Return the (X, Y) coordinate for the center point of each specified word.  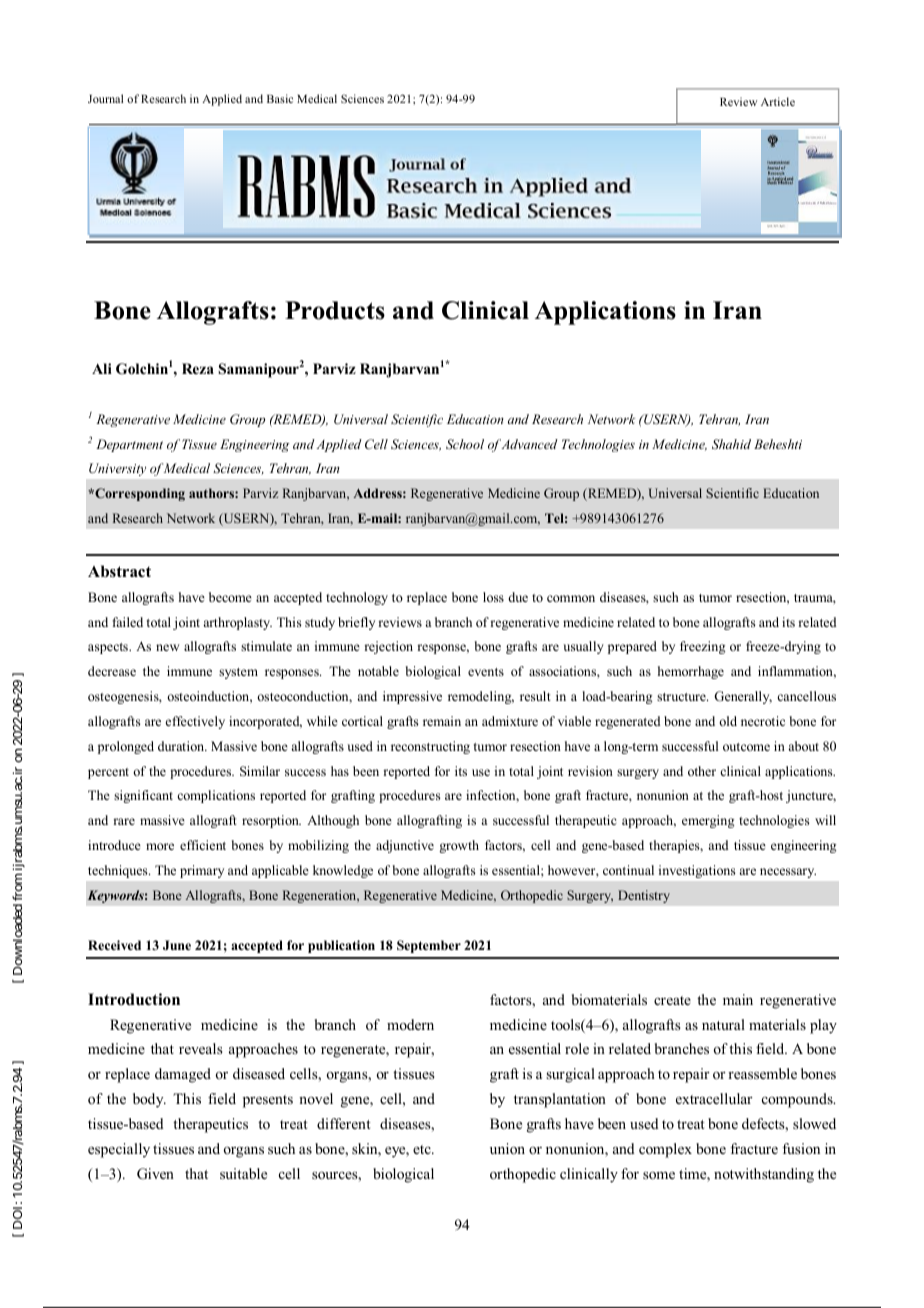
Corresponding (139, 494)
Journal (105, 98)
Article (778, 101)
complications (216, 796)
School (465, 444)
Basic (280, 98)
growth (459, 846)
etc (423, 1149)
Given (155, 1174)
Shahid (731, 444)
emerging (708, 821)
